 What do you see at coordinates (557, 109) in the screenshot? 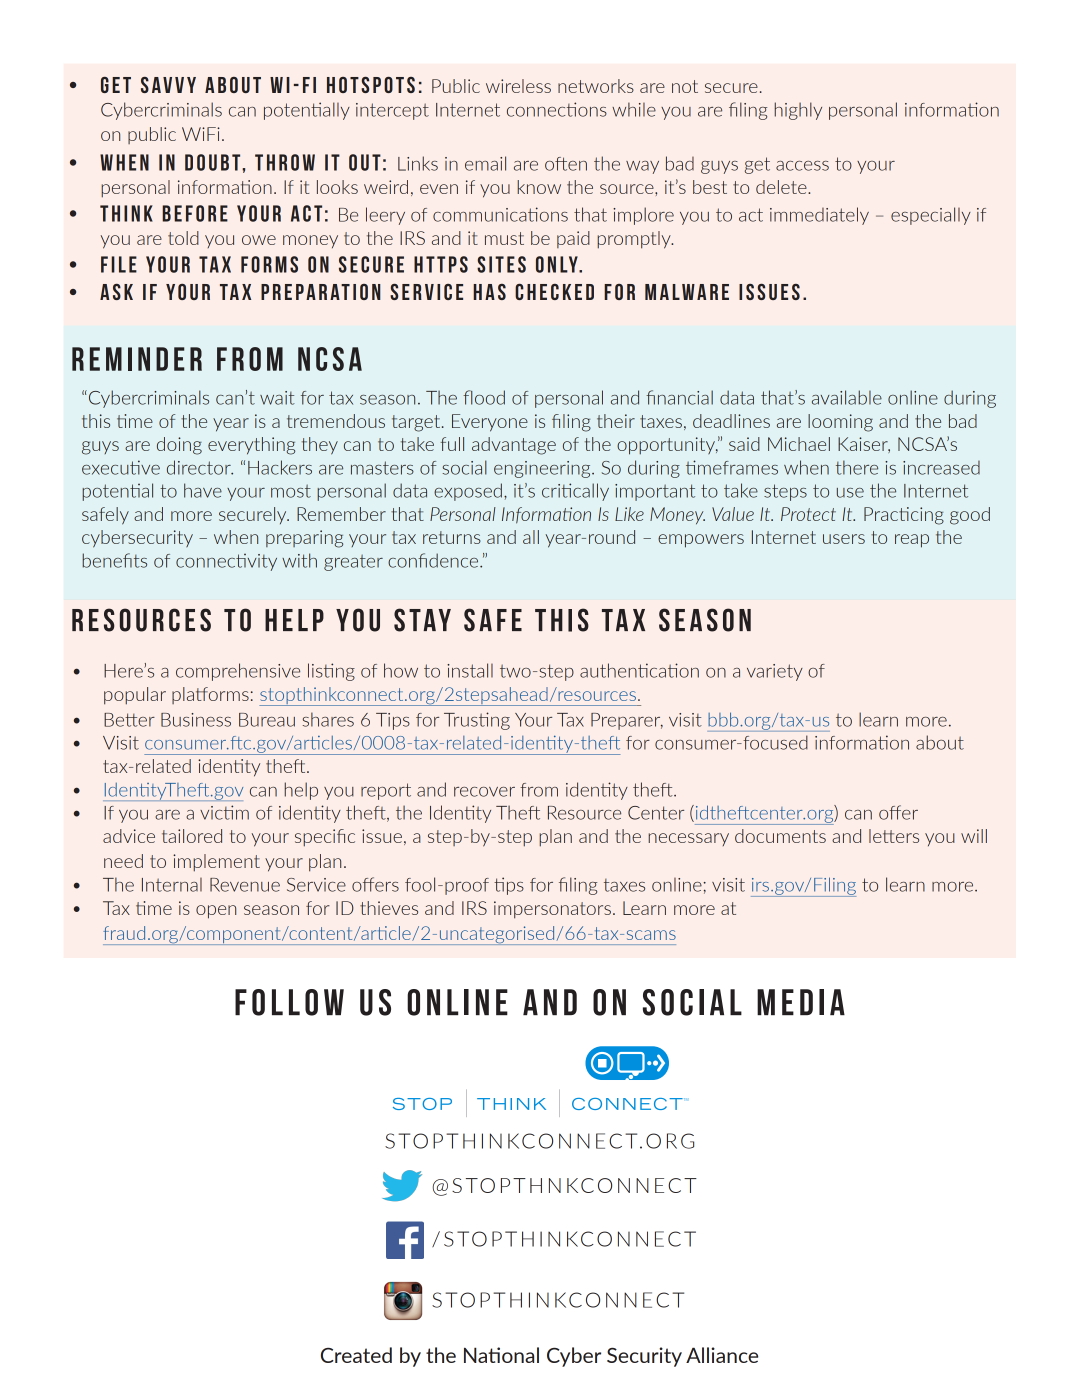
I see `connections` at bounding box center [557, 109].
